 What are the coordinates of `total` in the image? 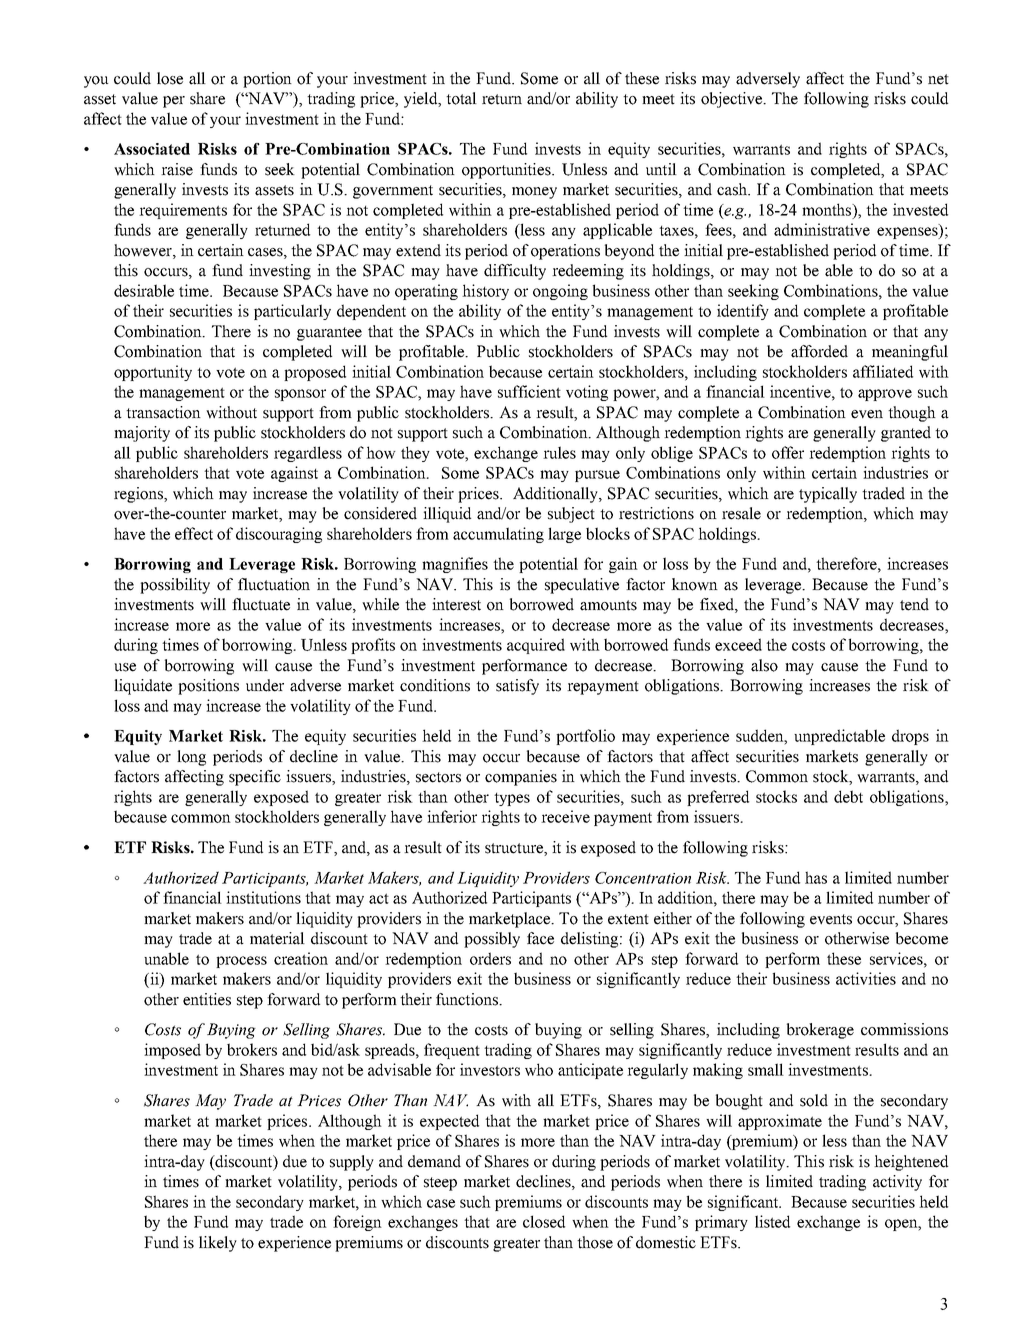 It's located at (461, 98).
